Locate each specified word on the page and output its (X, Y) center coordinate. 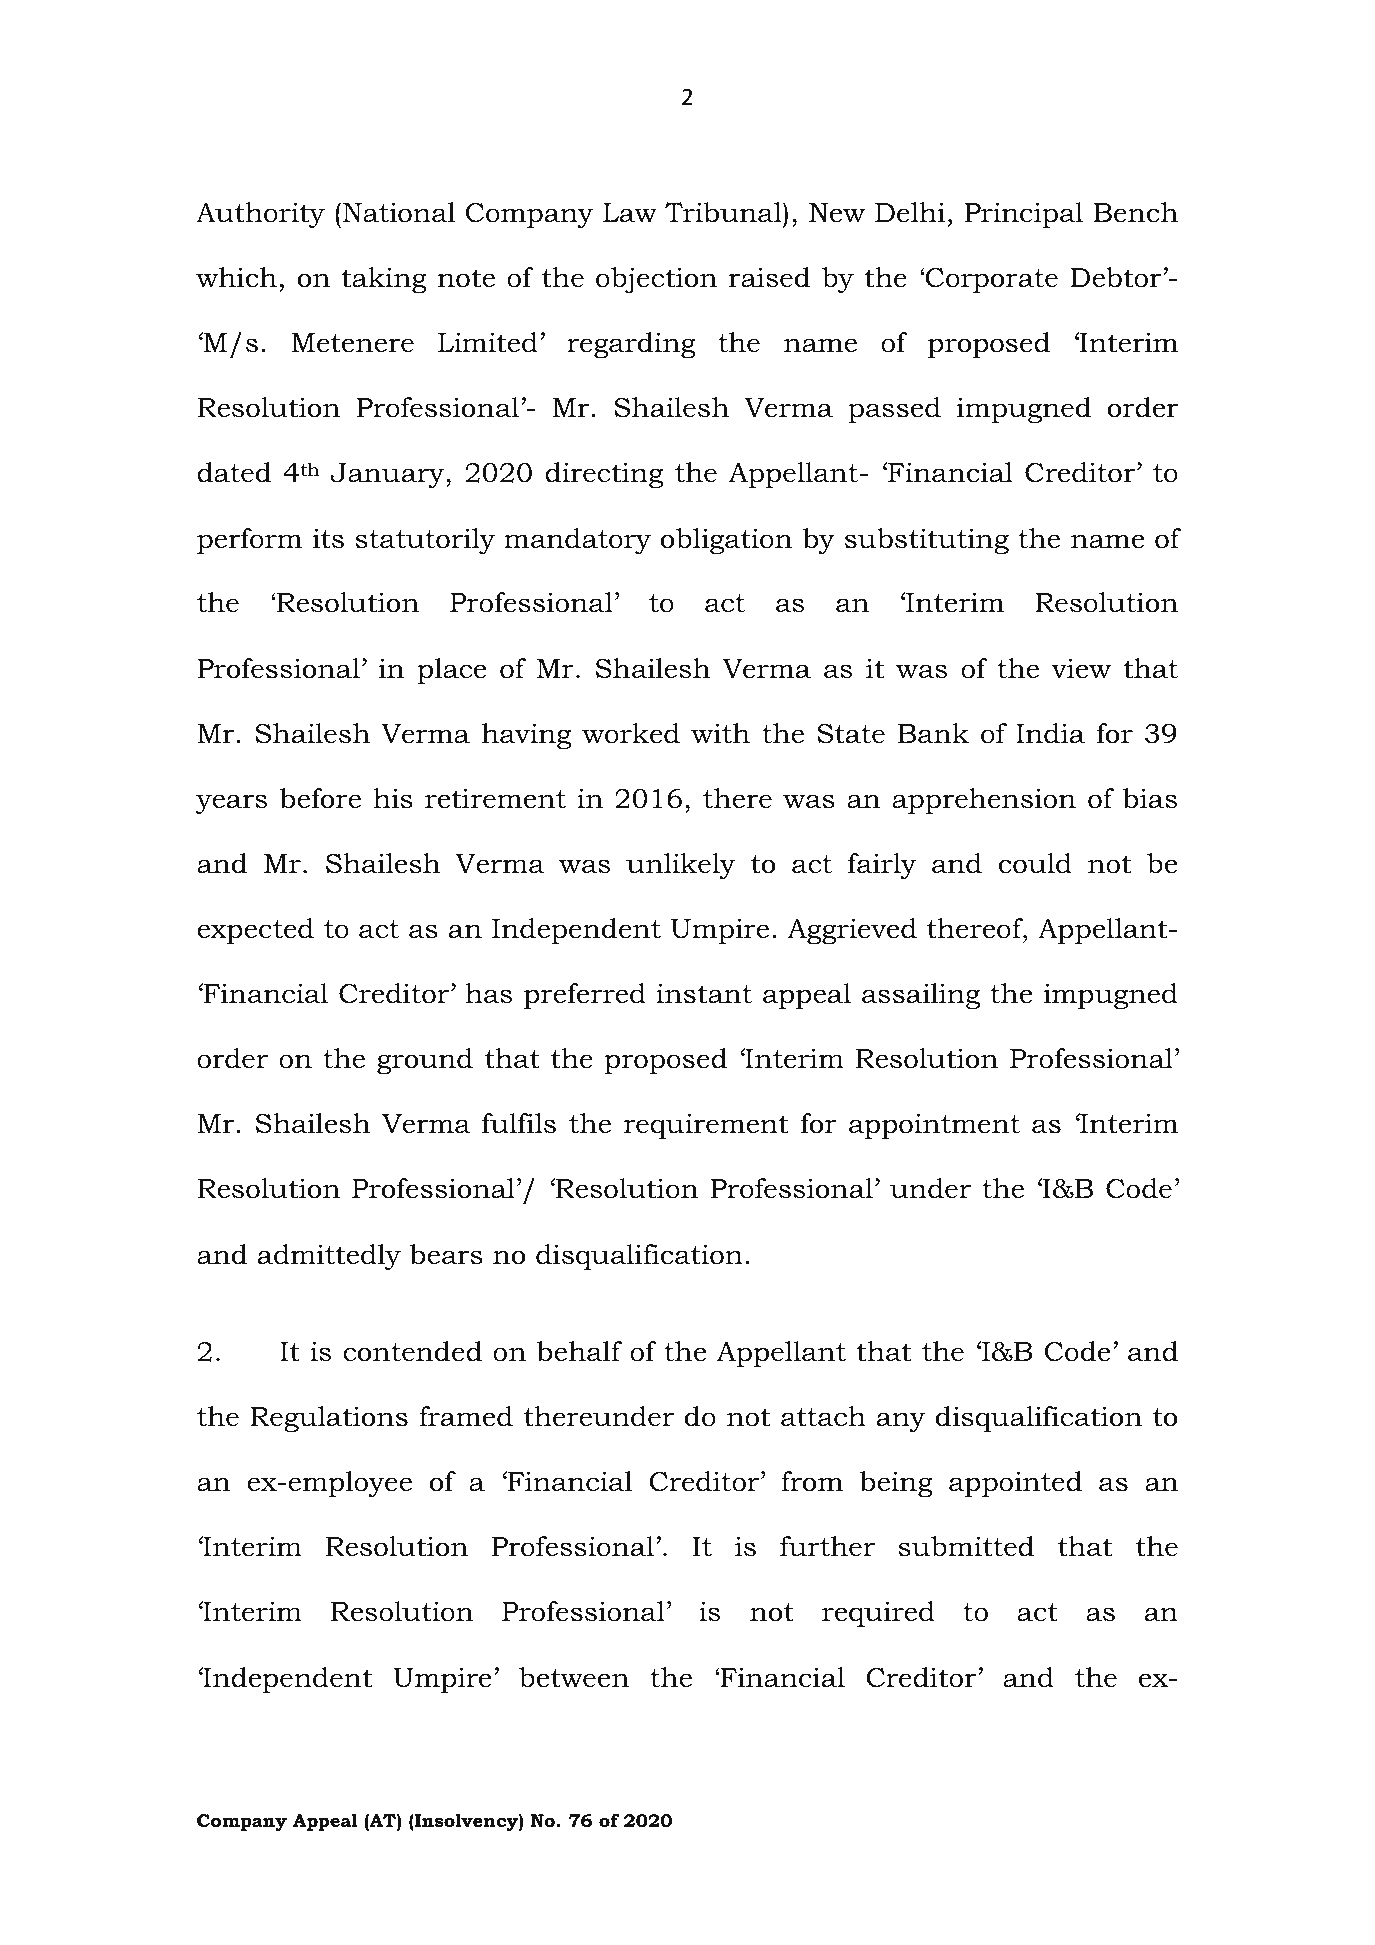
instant (704, 993)
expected (255, 931)
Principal (1023, 215)
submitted (966, 1546)
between (574, 1677)
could (1035, 863)
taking (384, 280)
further (827, 1546)
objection (656, 280)
